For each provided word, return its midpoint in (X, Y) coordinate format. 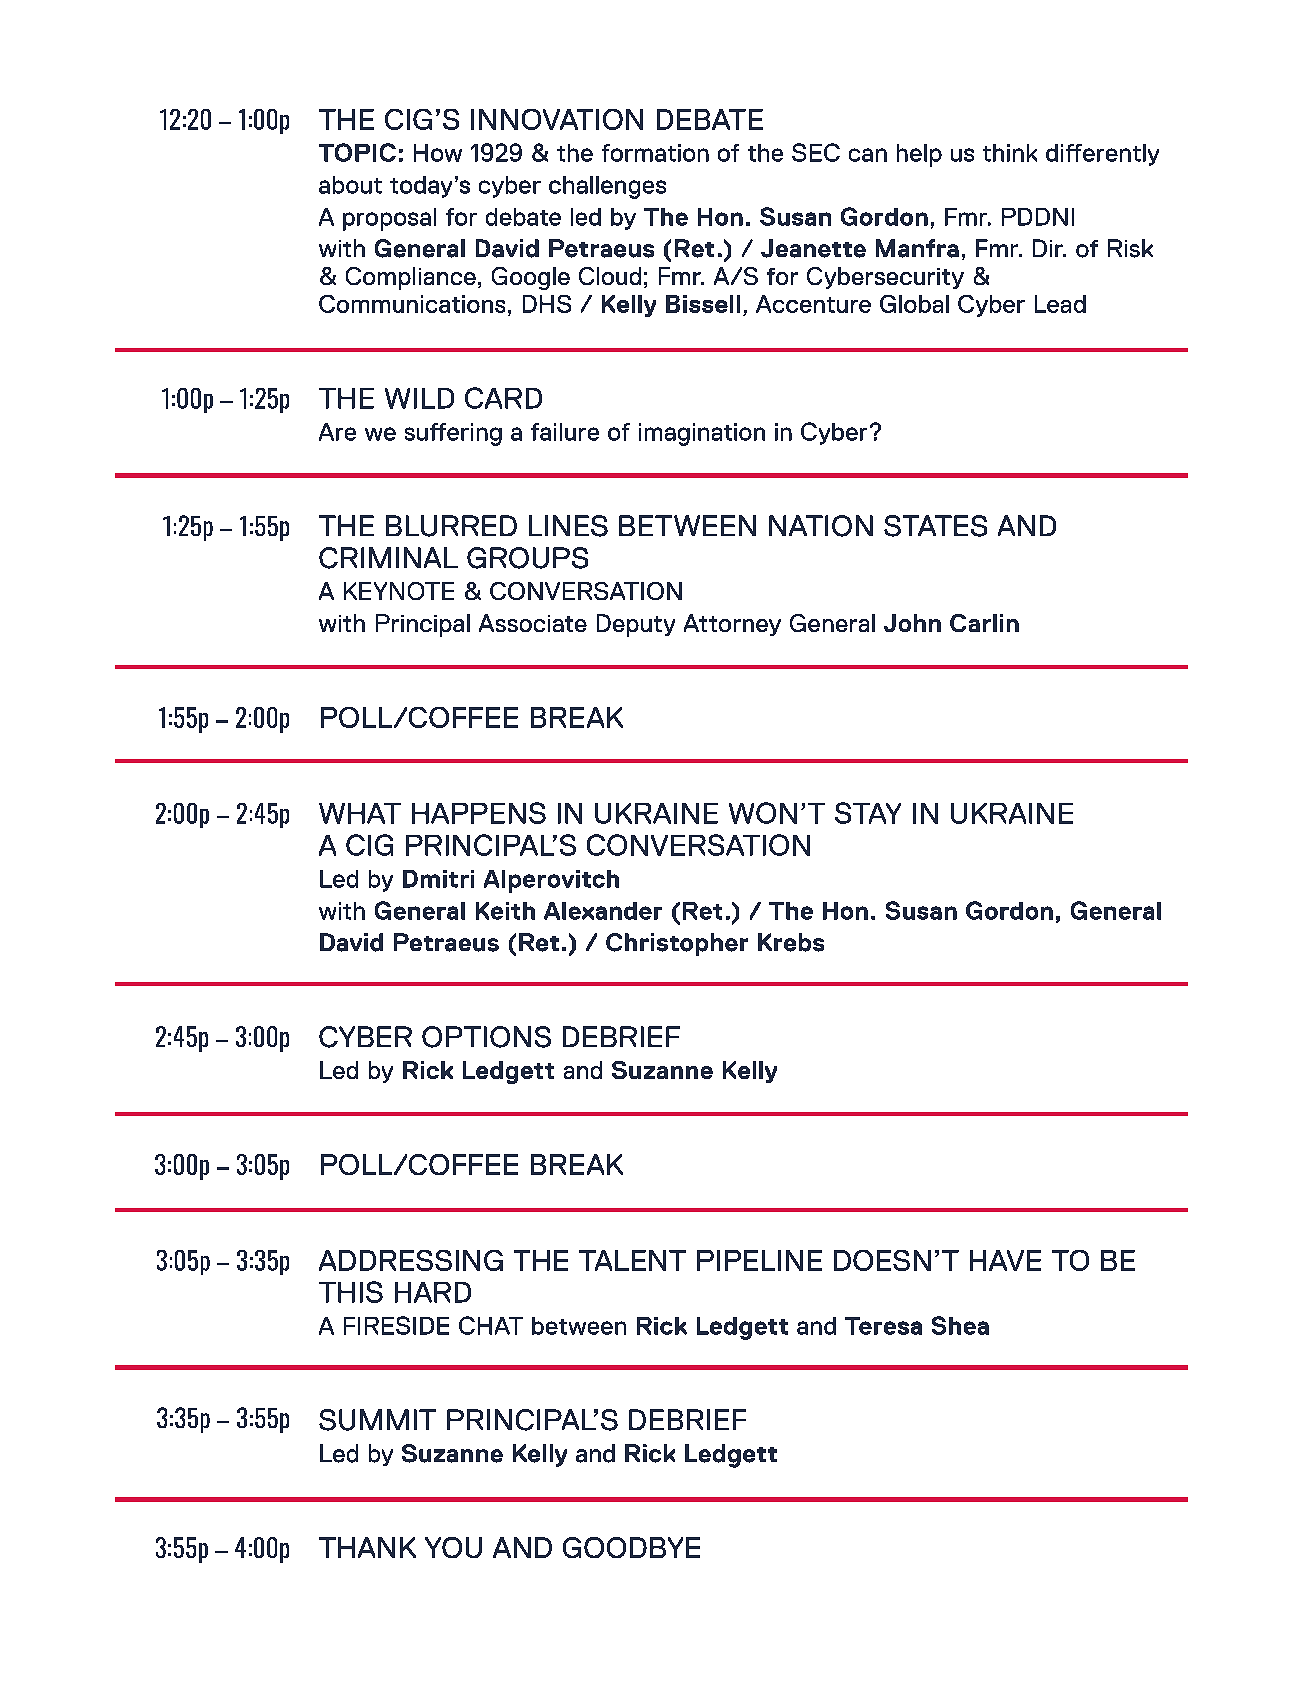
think (1010, 153)
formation (655, 153)
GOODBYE (631, 1547)
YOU (453, 1547)
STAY (868, 813)
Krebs (791, 942)
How (438, 153)
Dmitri (438, 879)
